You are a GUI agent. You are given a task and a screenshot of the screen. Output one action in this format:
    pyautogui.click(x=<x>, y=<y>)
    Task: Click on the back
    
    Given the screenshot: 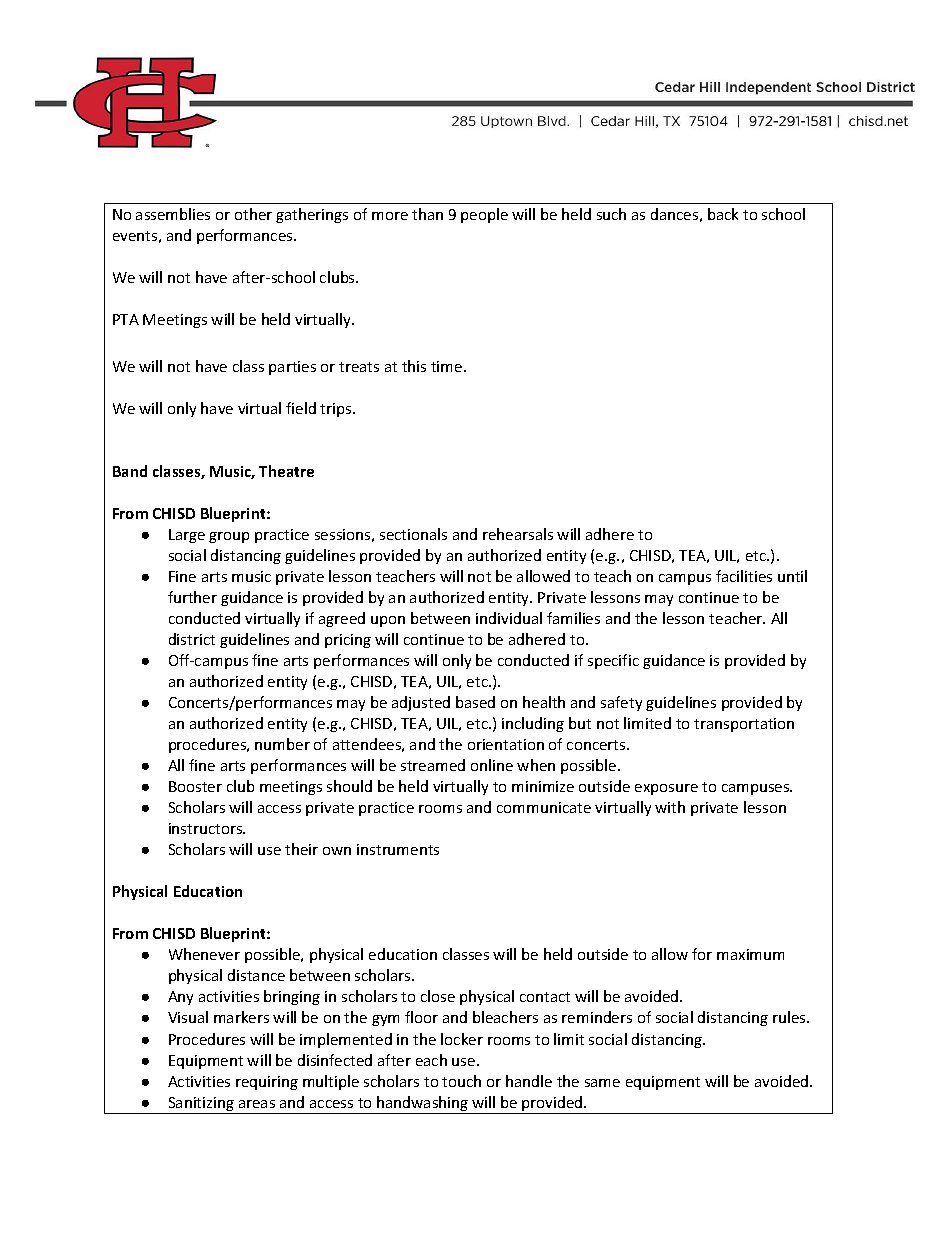 What is the action you would take?
    pyautogui.click(x=723, y=214)
